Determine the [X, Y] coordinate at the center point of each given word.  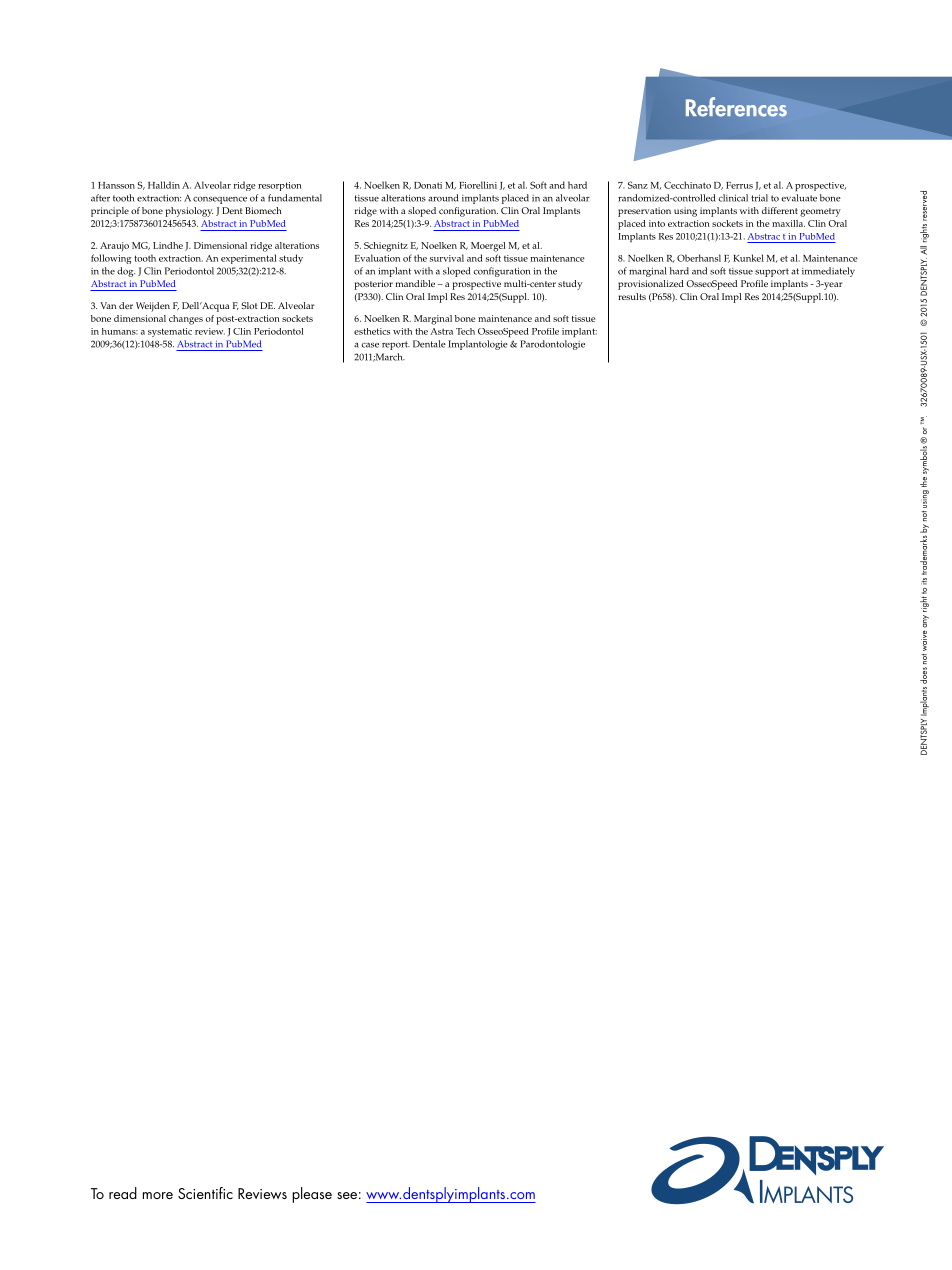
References [736, 107]
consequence [220, 200]
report [396, 345]
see [347, 1195]
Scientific [205, 1193]
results [632, 296]
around [443, 198]
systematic [170, 332]
